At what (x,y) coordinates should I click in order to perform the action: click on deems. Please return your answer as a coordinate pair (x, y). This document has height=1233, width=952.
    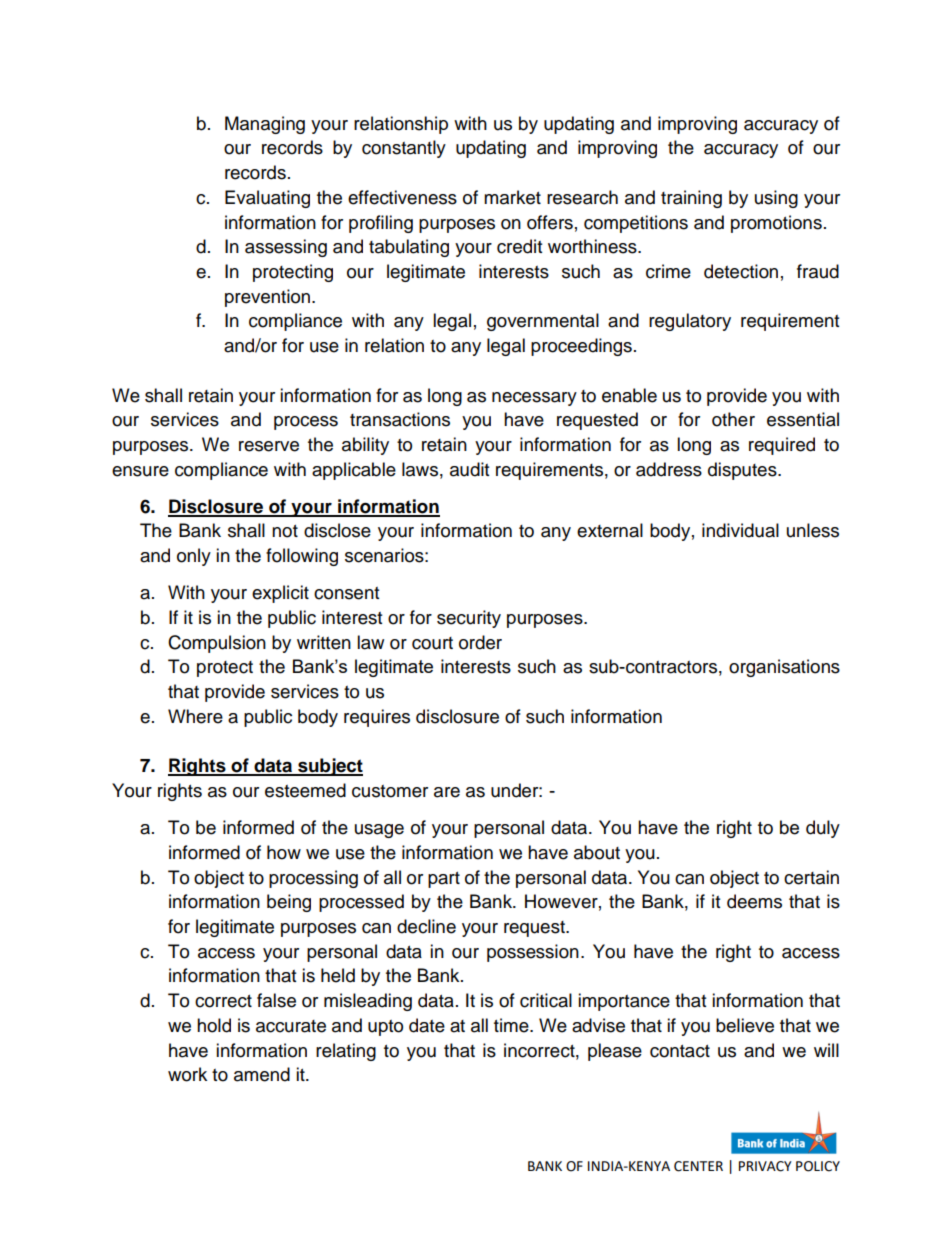
    Looking at the image, I should click on (754, 901).
